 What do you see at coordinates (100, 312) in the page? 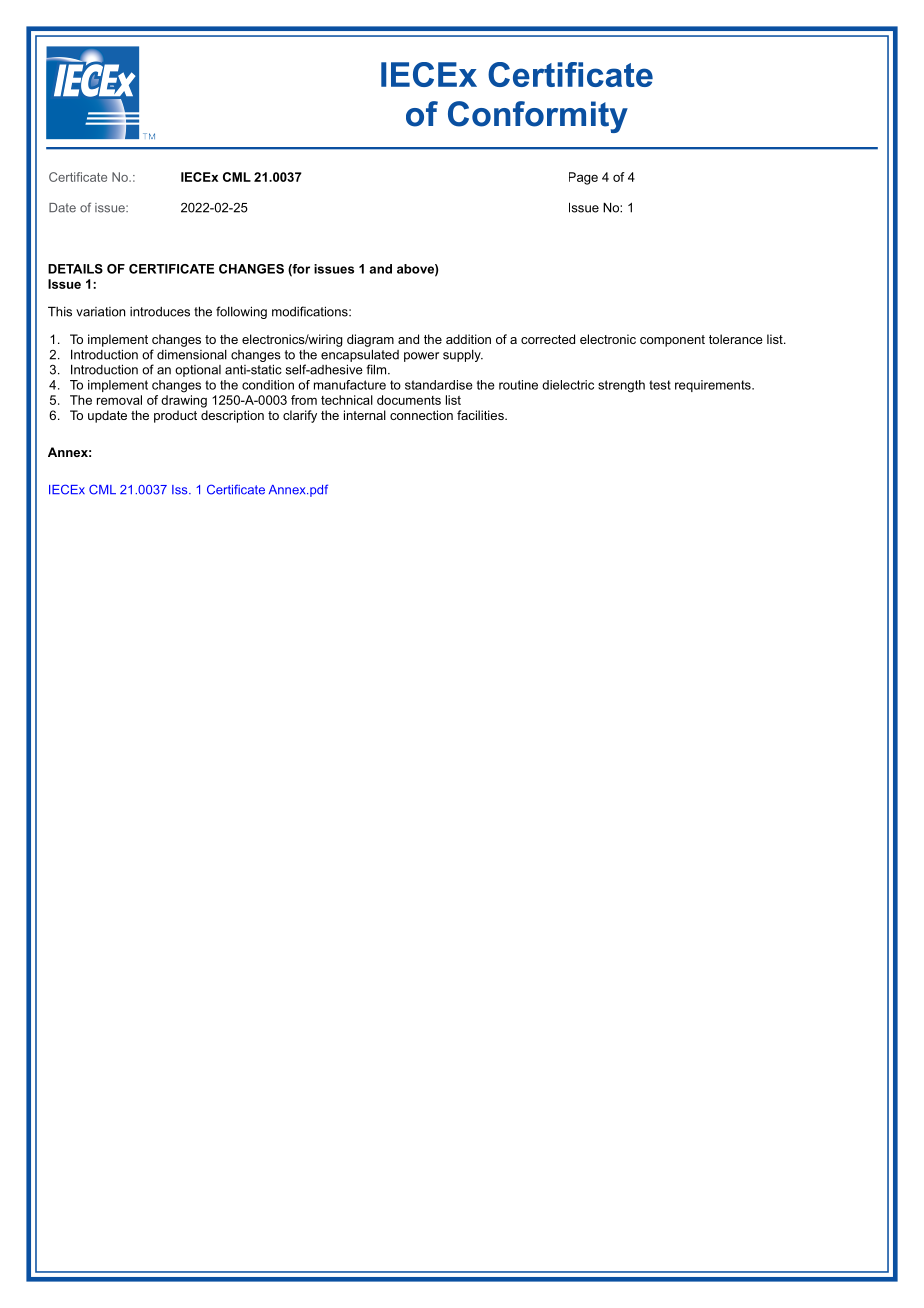
I see `variation` at bounding box center [100, 312].
